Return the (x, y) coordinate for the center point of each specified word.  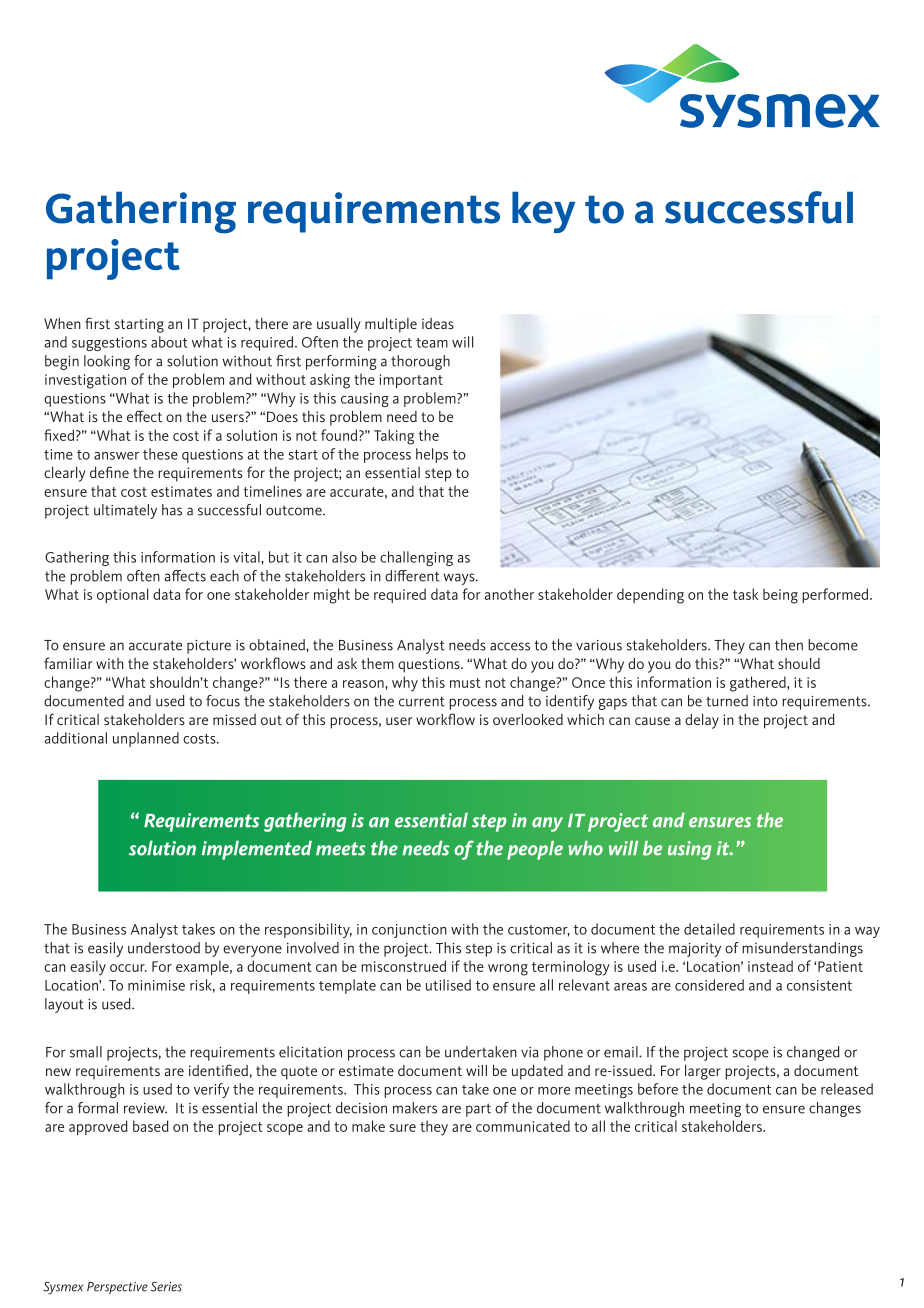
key (543, 212)
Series (166, 1287)
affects (185, 576)
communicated (523, 1126)
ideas (438, 323)
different (412, 576)
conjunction (409, 931)
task (745, 594)
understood (164, 948)
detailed (709, 929)
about (169, 342)
